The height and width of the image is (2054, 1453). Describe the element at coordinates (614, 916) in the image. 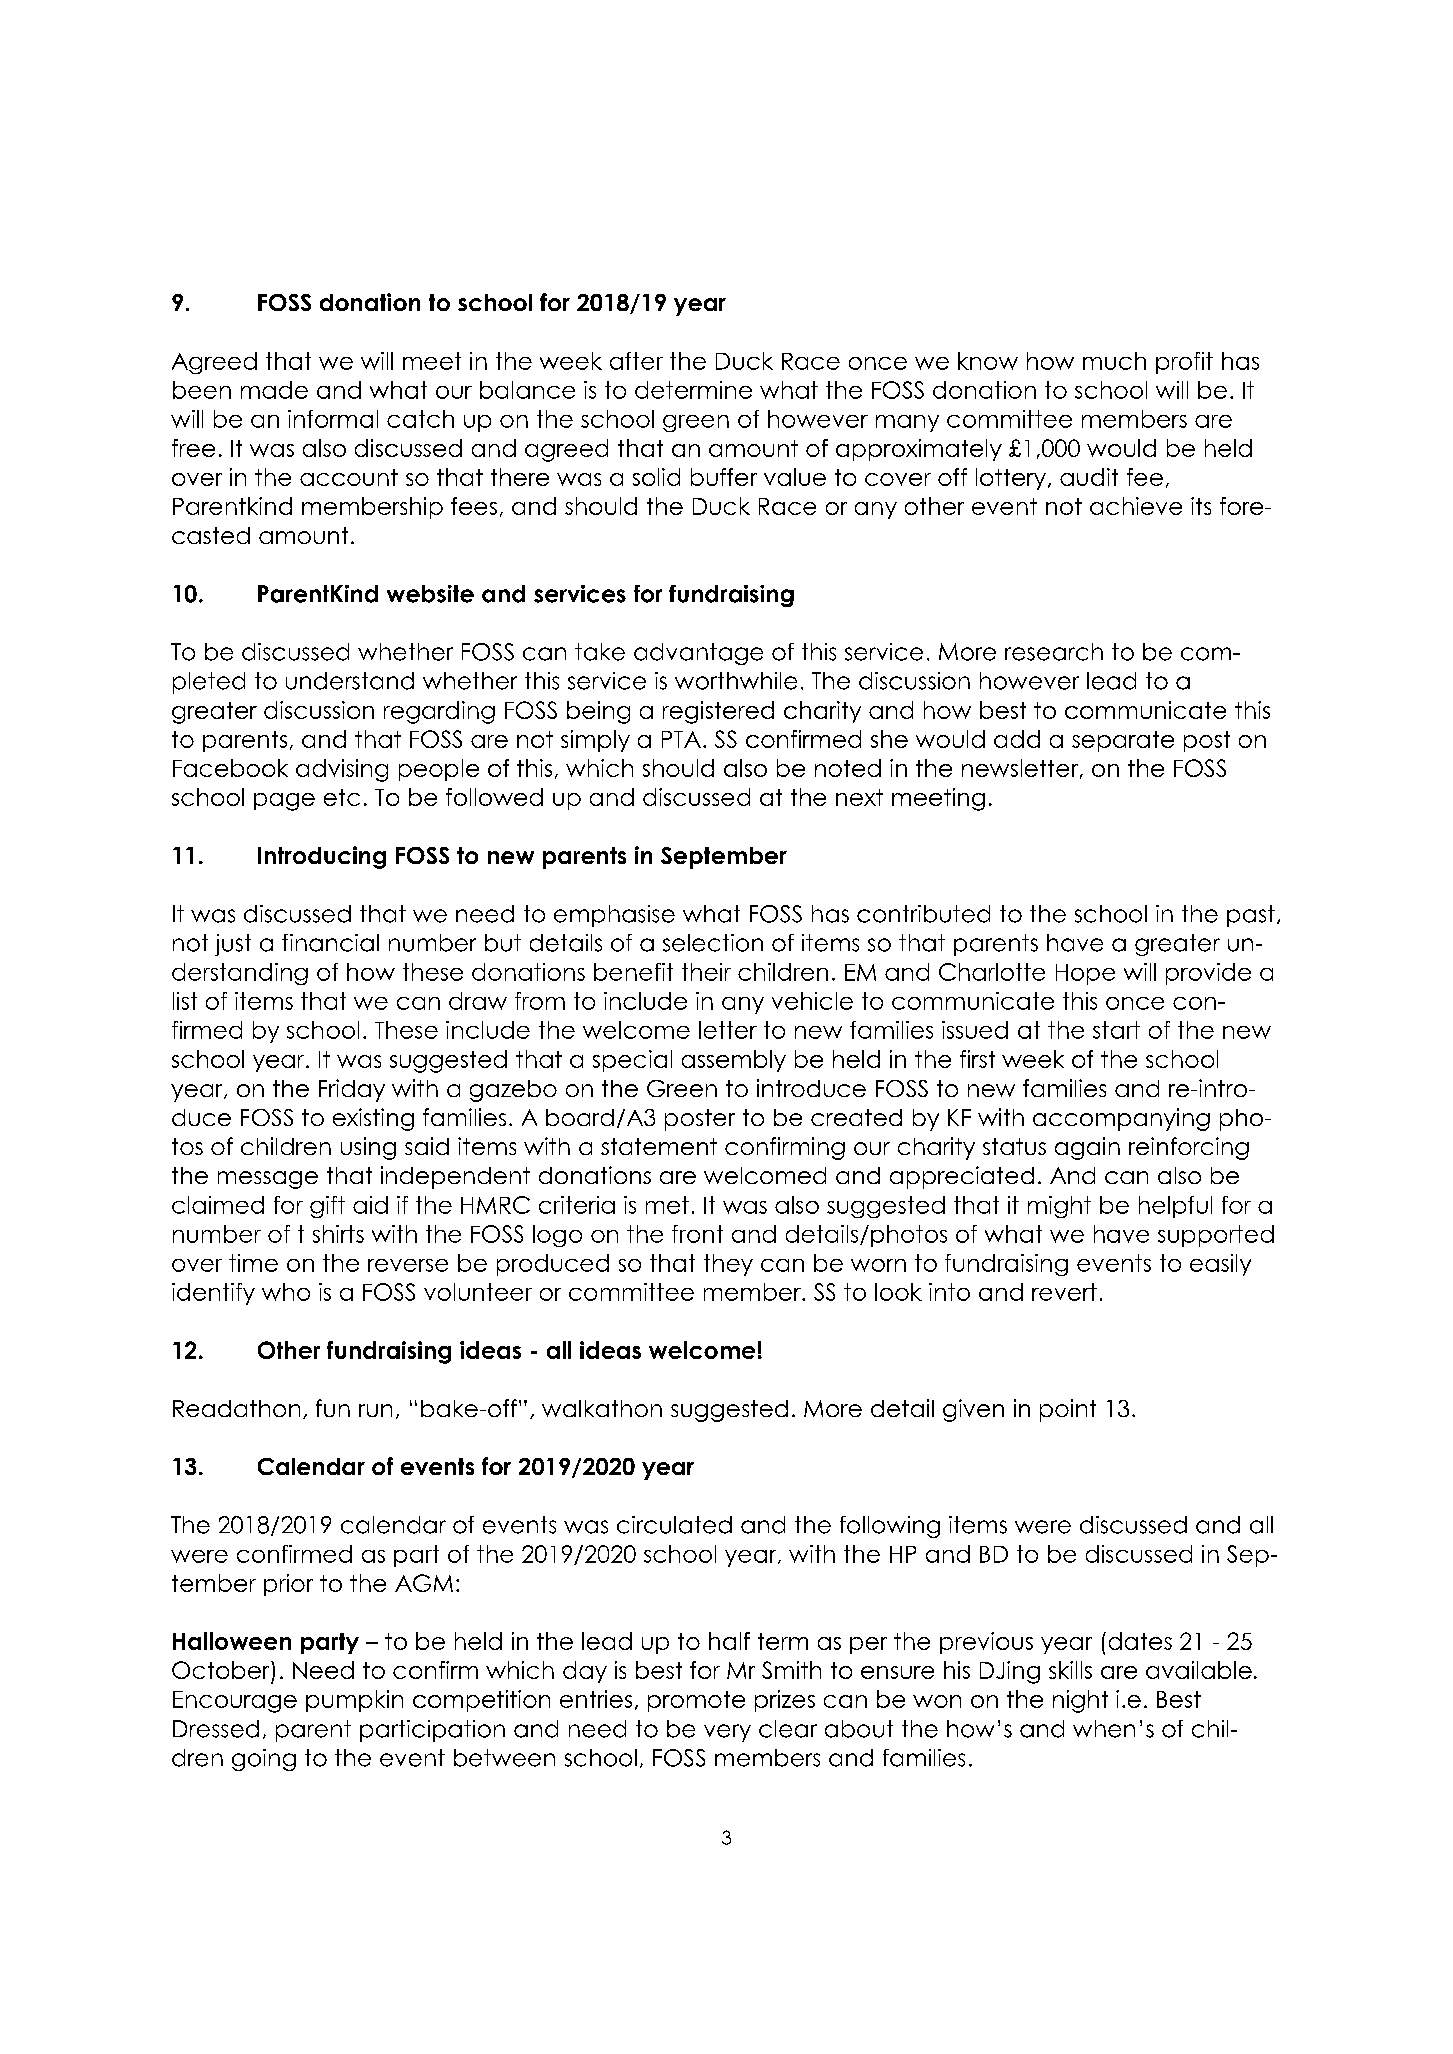

I see `emphasise` at that location.
